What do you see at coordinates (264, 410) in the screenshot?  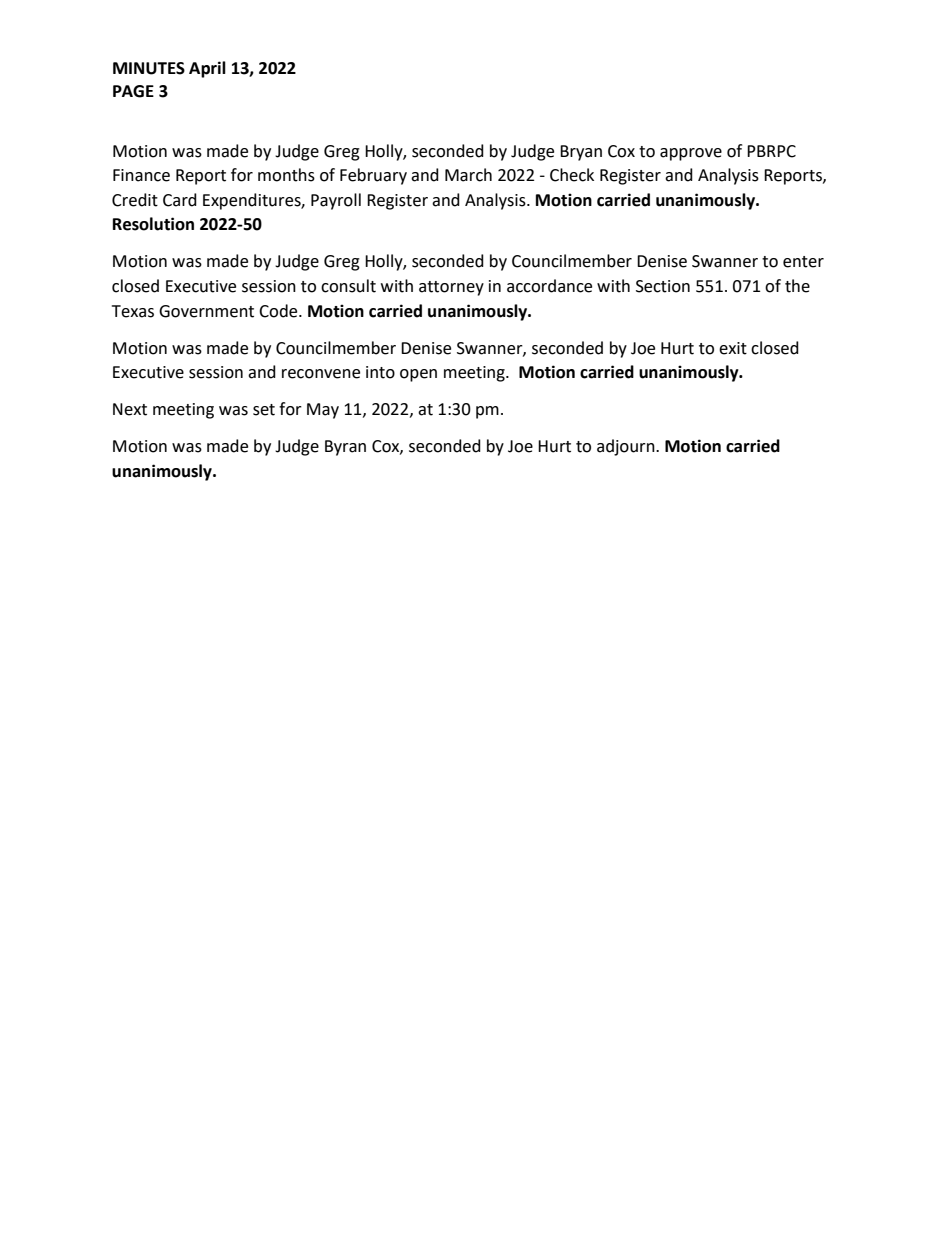 I see `set` at bounding box center [264, 410].
